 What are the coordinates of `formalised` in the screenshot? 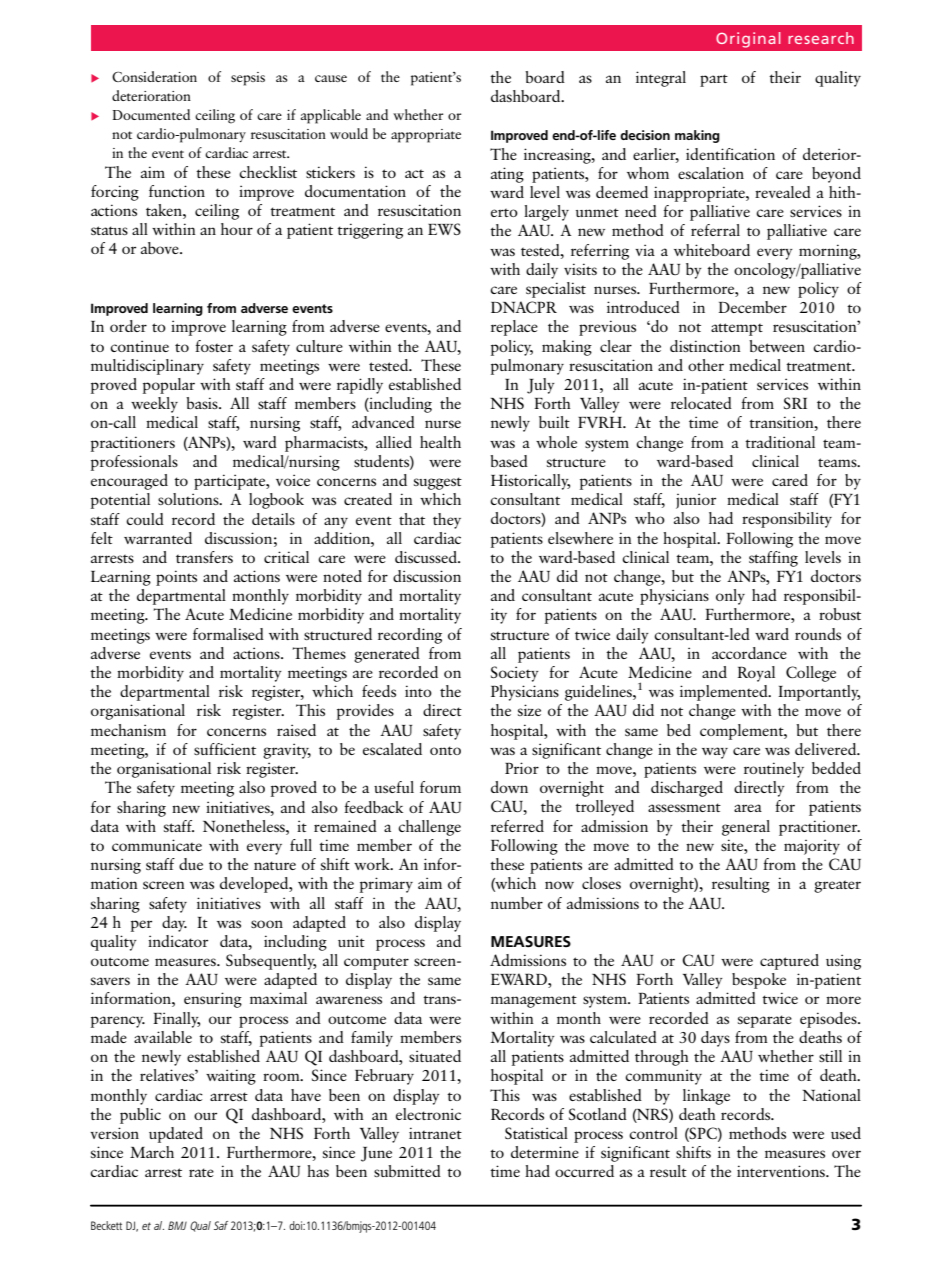 It's located at (228, 634).
